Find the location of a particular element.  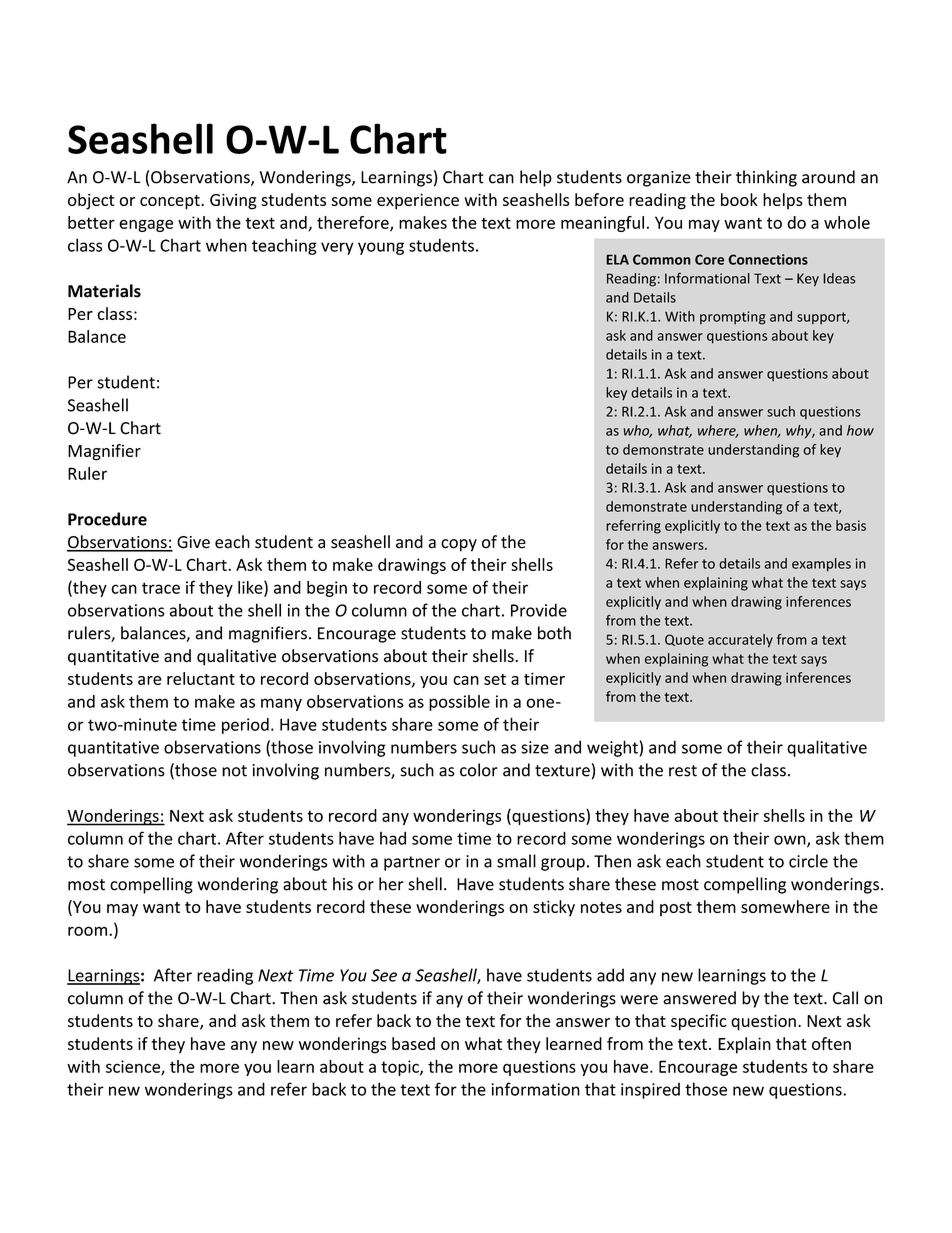

Provide is located at coordinates (539, 610).
